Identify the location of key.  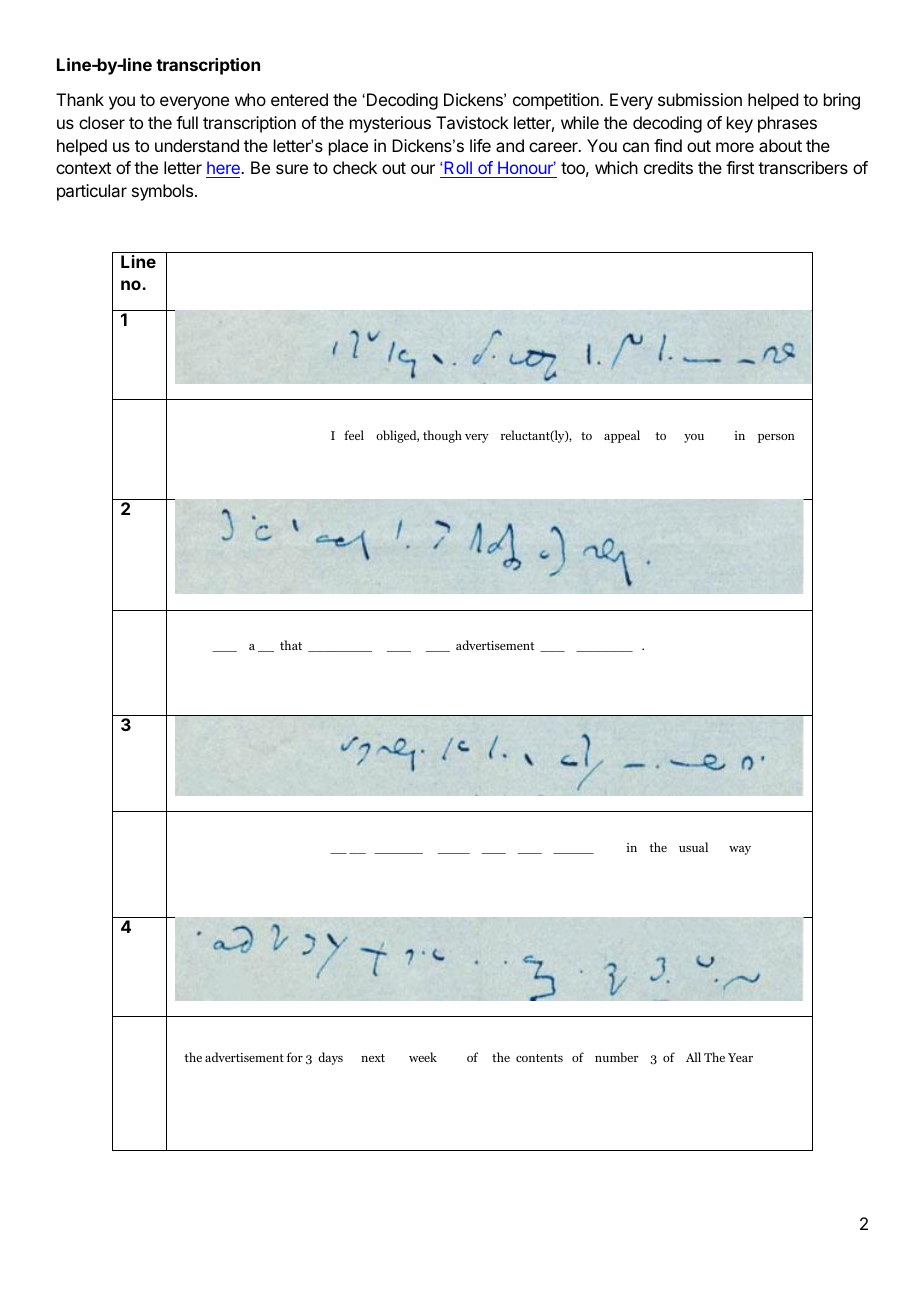
(740, 124).
